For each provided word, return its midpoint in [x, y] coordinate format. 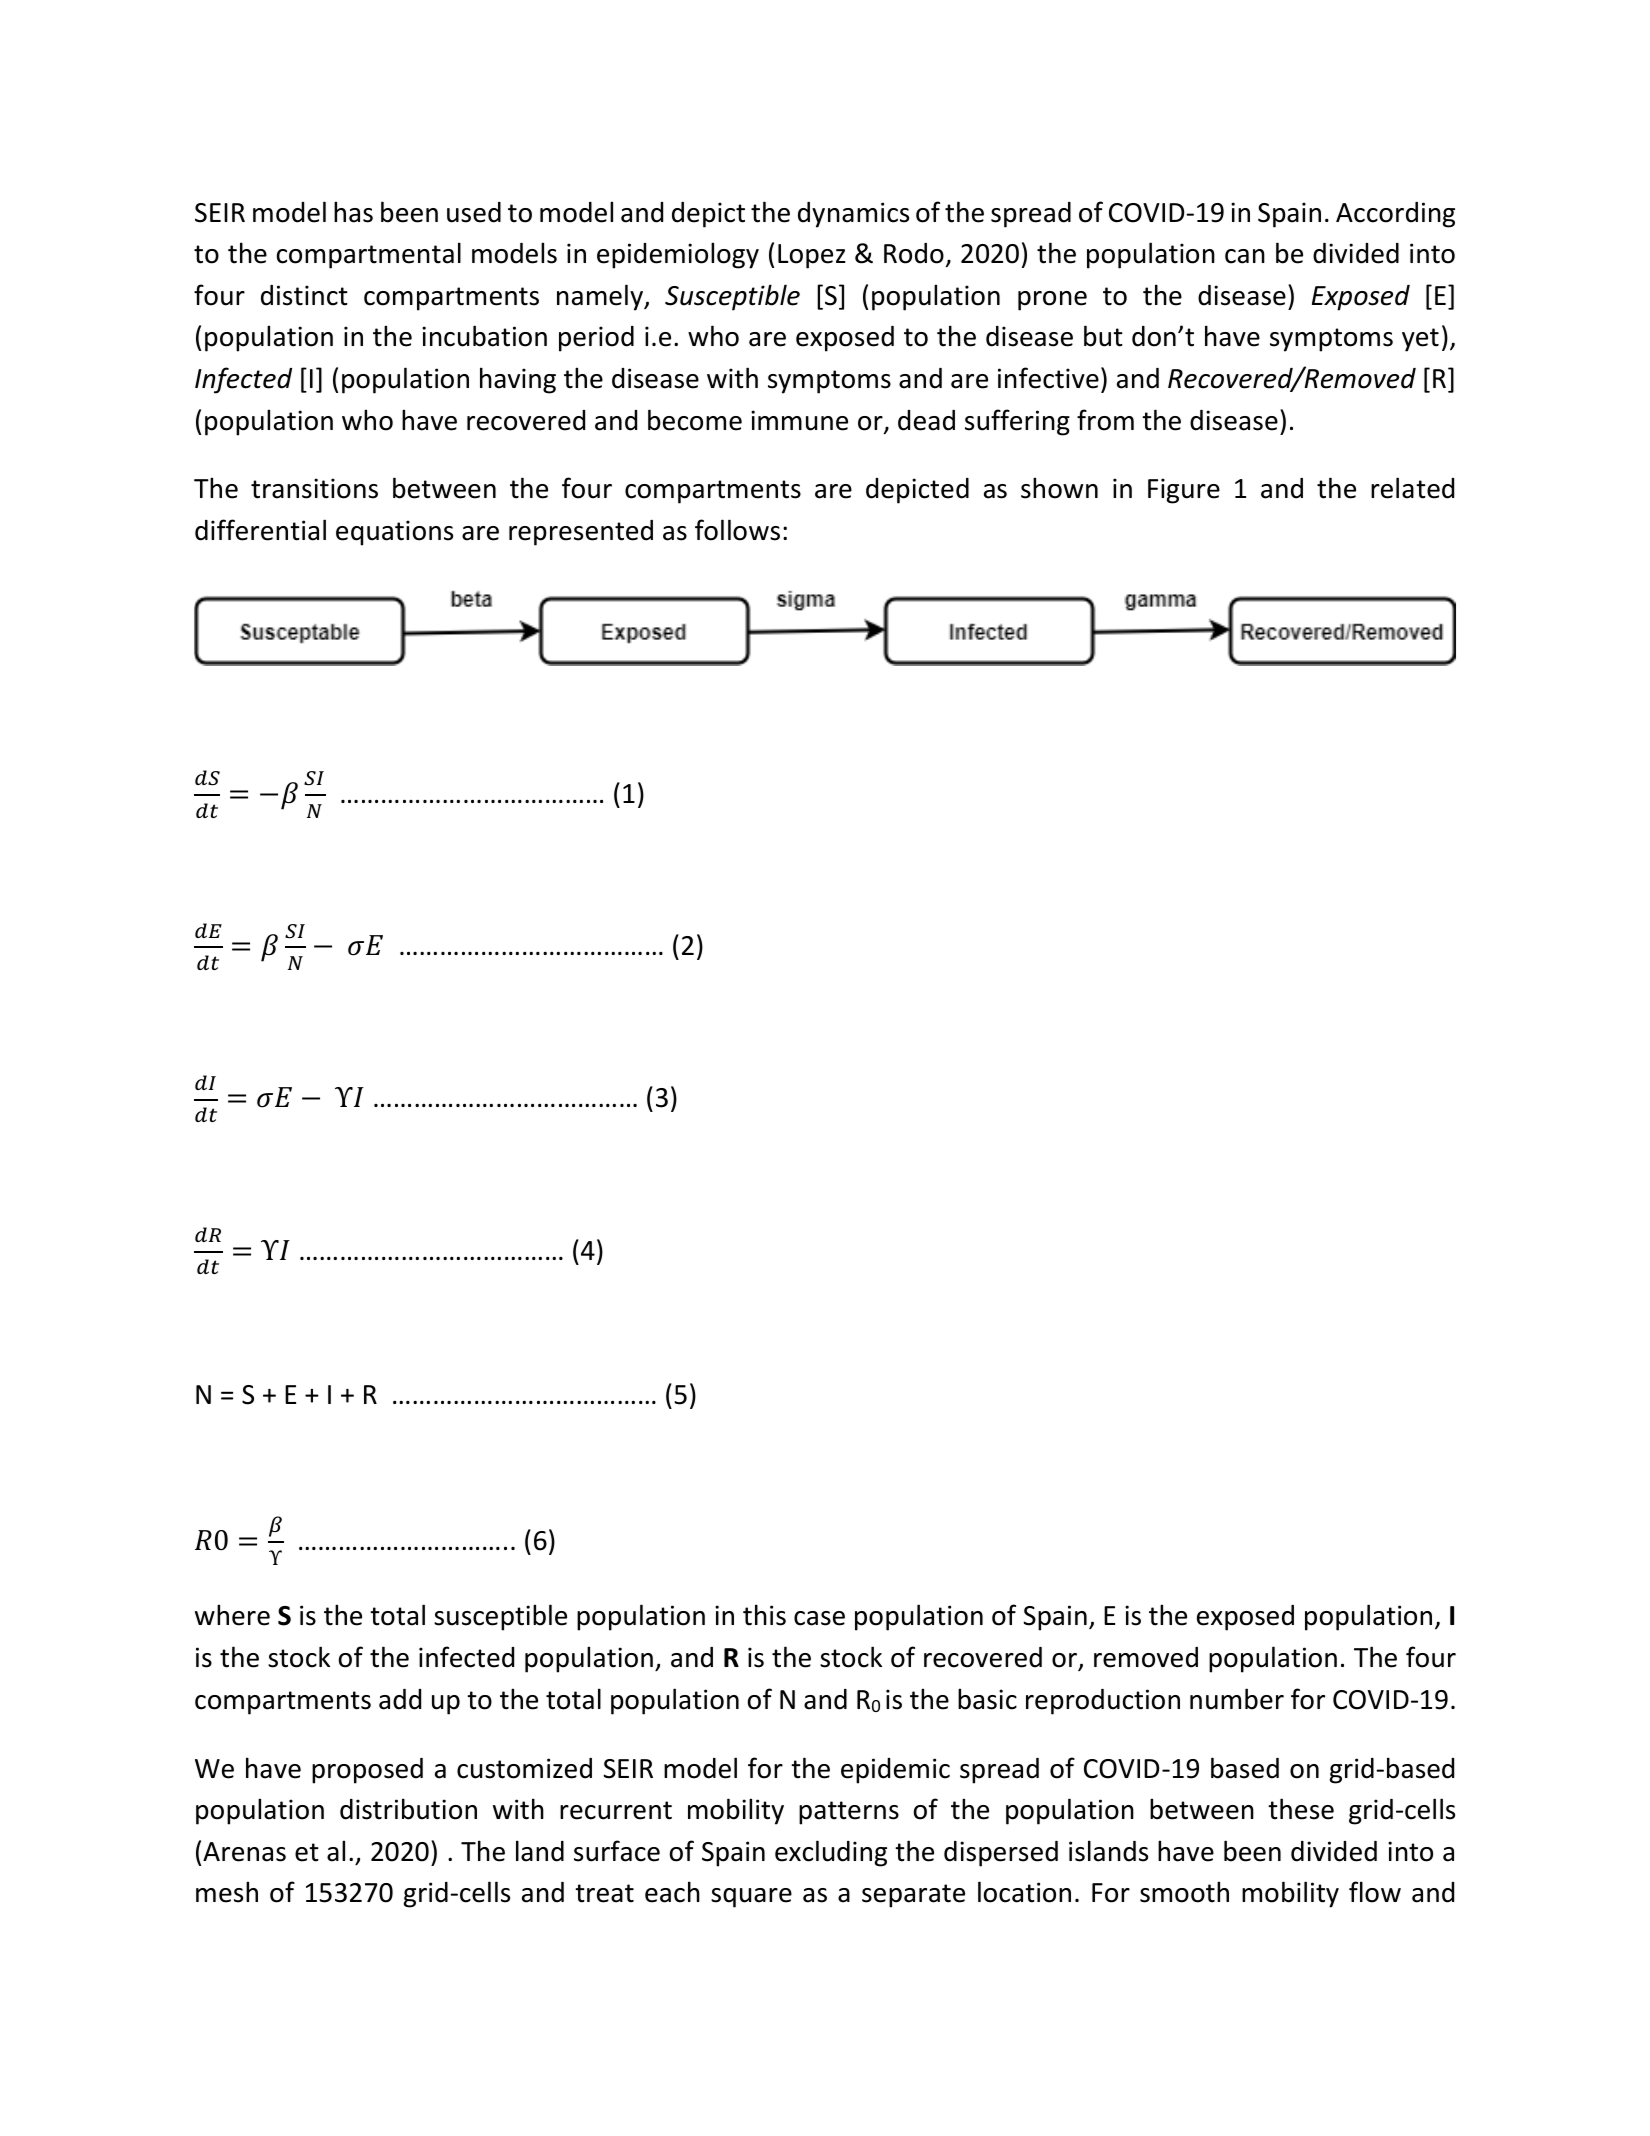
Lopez [812, 256]
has [353, 212]
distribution [408, 1809]
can [1245, 256]
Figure [1184, 491]
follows [737, 530]
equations [394, 533]
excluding [831, 1853]
